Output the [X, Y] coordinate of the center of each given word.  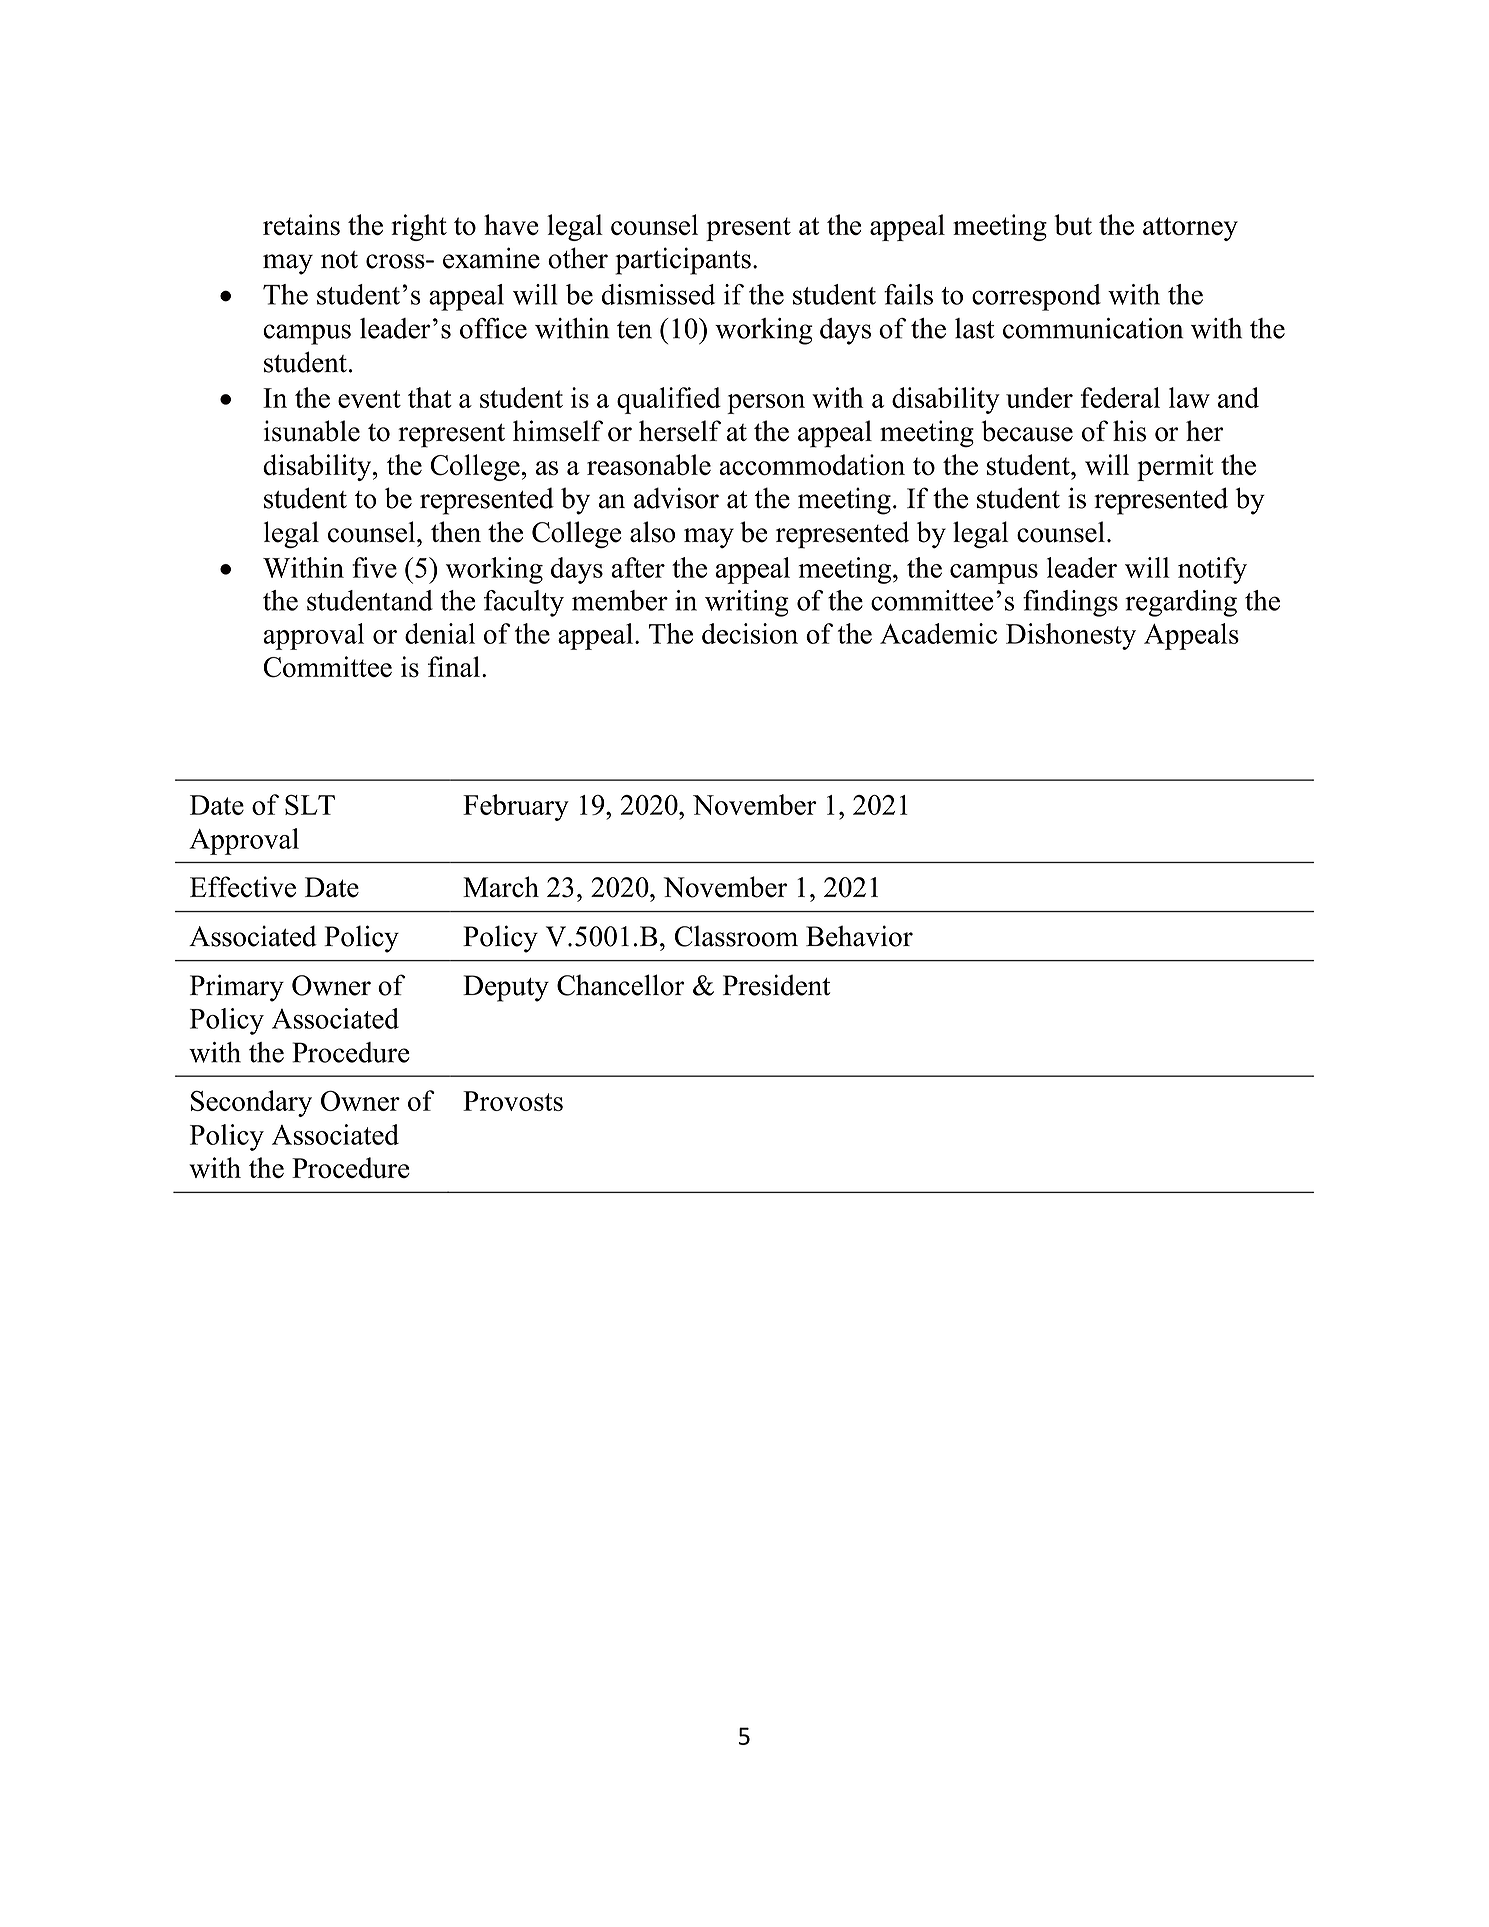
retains [301, 225]
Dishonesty [1071, 636]
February [516, 807]
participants [683, 261]
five [374, 567]
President [776, 985]
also [653, 532]
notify [1212, 570]
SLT [310, 805]
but [1073, 225]
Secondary [251, 1103]
